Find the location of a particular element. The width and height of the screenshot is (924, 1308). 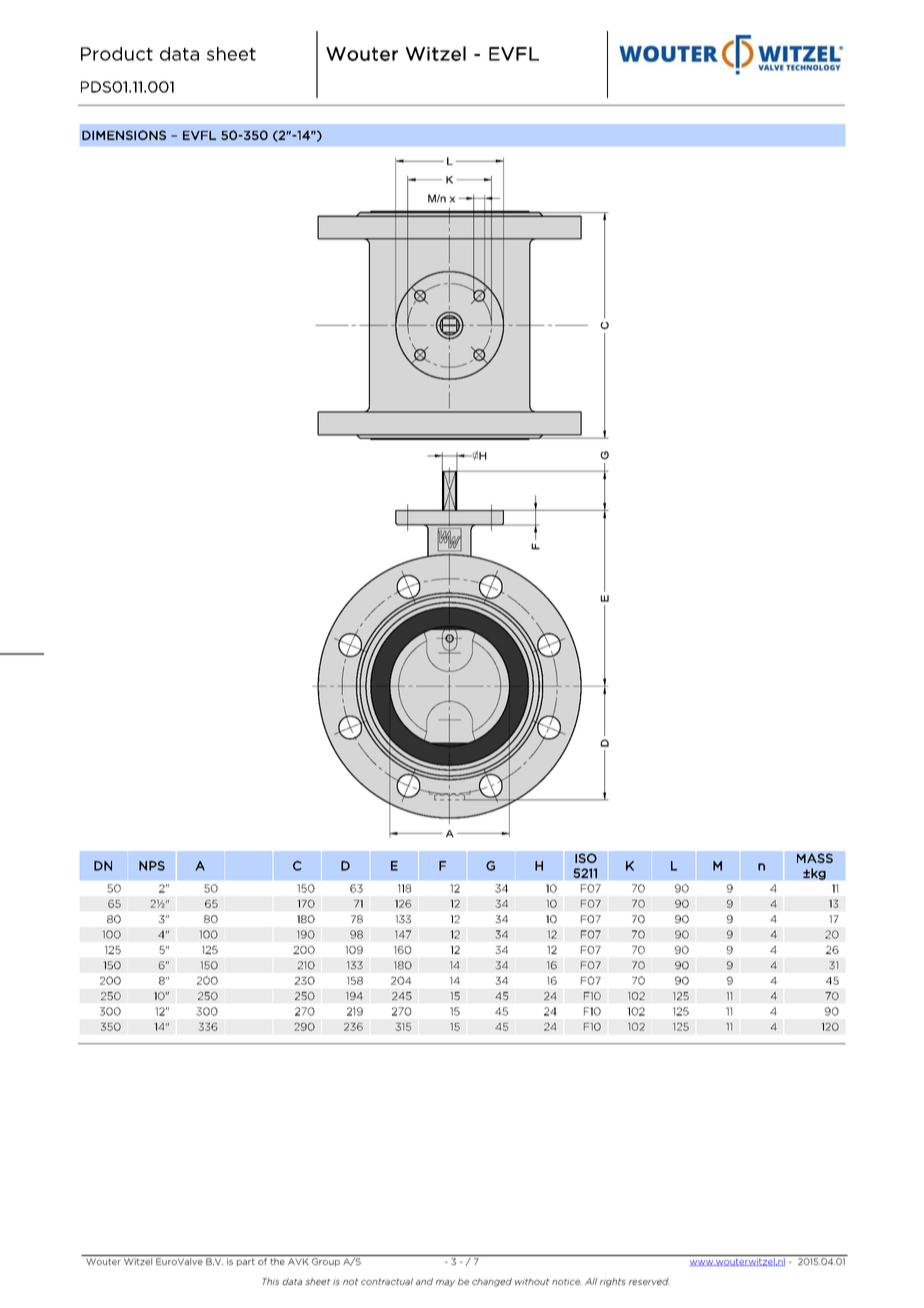

DIMENSIONS is located at coordinates (124, 135).
